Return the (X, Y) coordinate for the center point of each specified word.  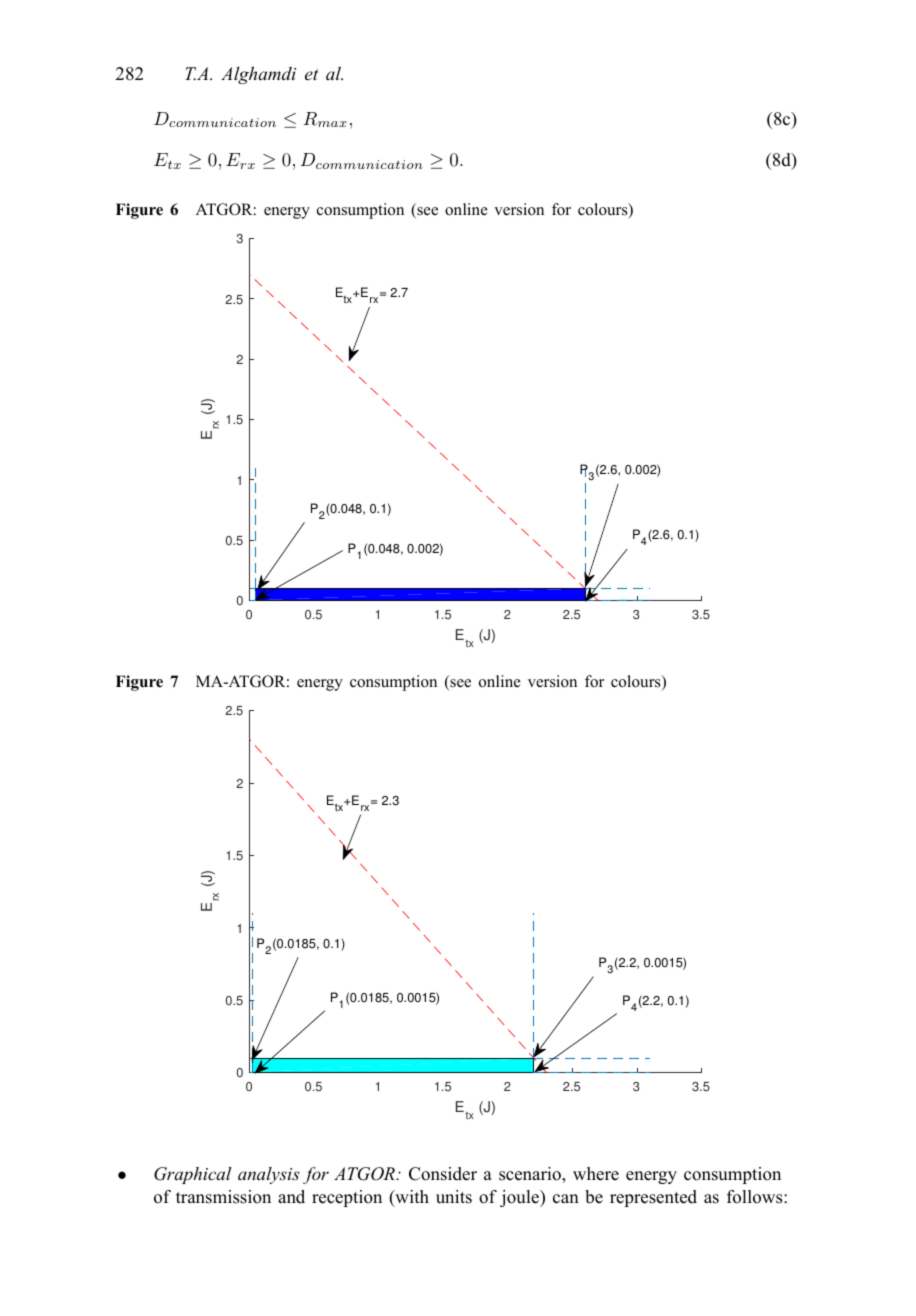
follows (756, 1197)
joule (520, 1198)
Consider (443, 1174)
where (596, 1174)
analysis (269, 1175)
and (291, 1197)
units (454, 1197)
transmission (223, 1197)
